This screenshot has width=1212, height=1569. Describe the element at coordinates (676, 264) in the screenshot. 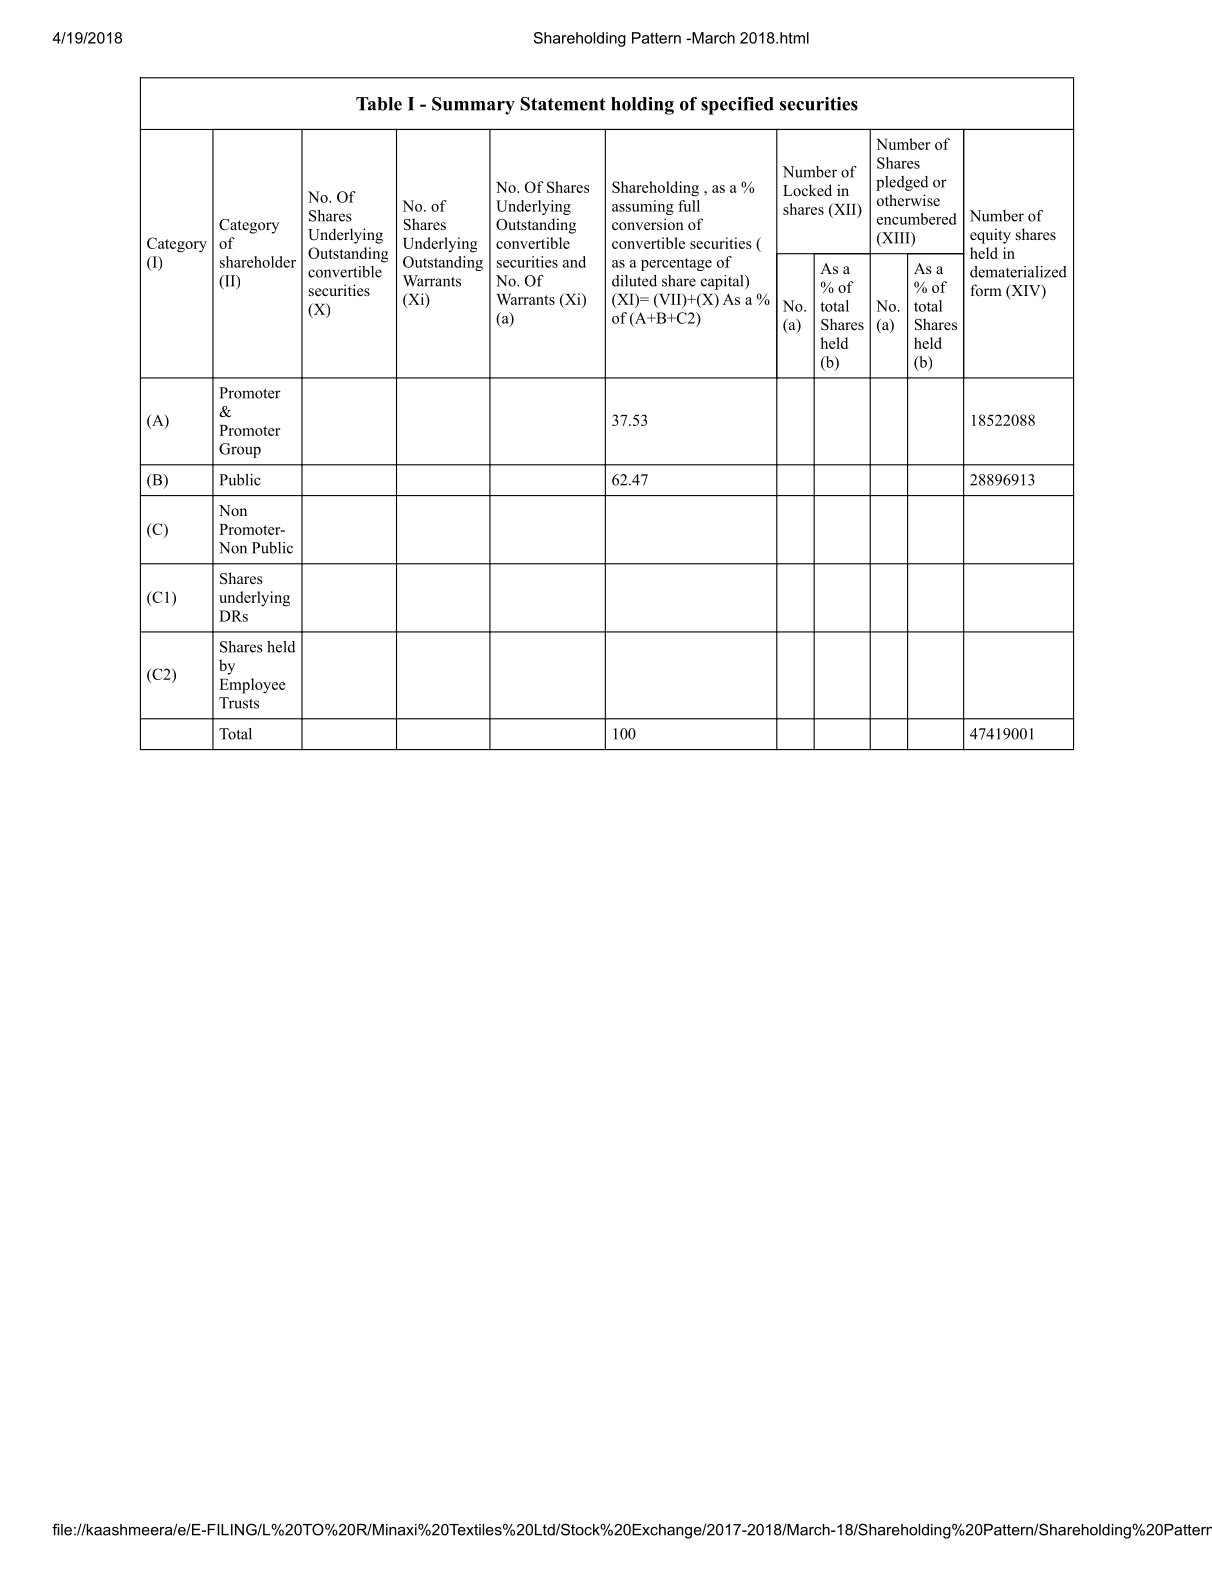

I see `percentage` at that location.
